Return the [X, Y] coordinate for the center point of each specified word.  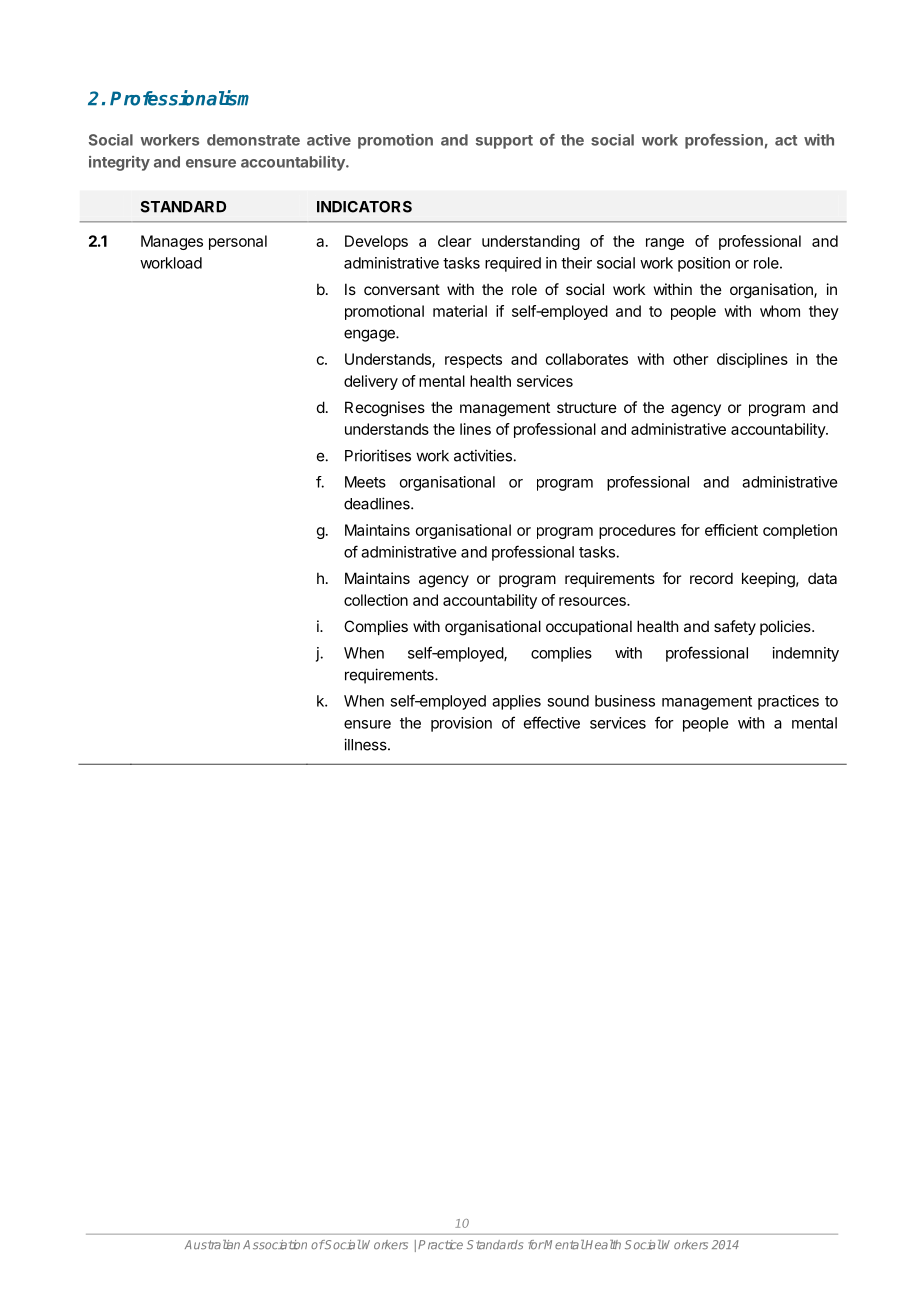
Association [275, 1245]
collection [376, 600]
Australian [212, 1245]
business [625, 701]
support [504, 142]
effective [552, 722]
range [665, 244]
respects [473, 361]
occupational [589, 627]
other [690, 359]
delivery [371, 382]
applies [516, 702]
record [711, 578]
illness [366, 744]
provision [461, 724]
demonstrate [253, 140]
